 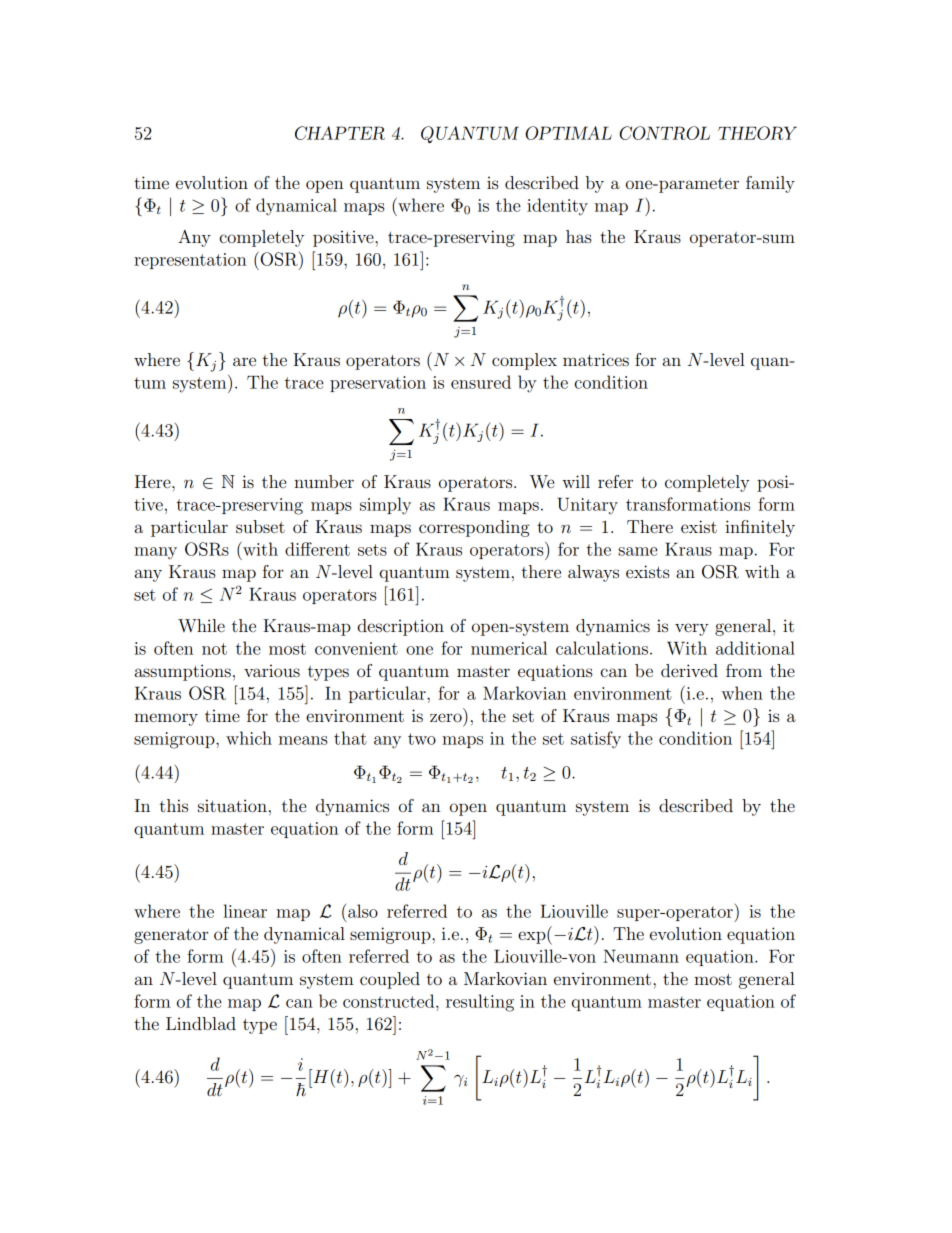 What do you see at coordinates (446, 717) in the screenshot?
I see `zero` at bounding box center [446, 717].
